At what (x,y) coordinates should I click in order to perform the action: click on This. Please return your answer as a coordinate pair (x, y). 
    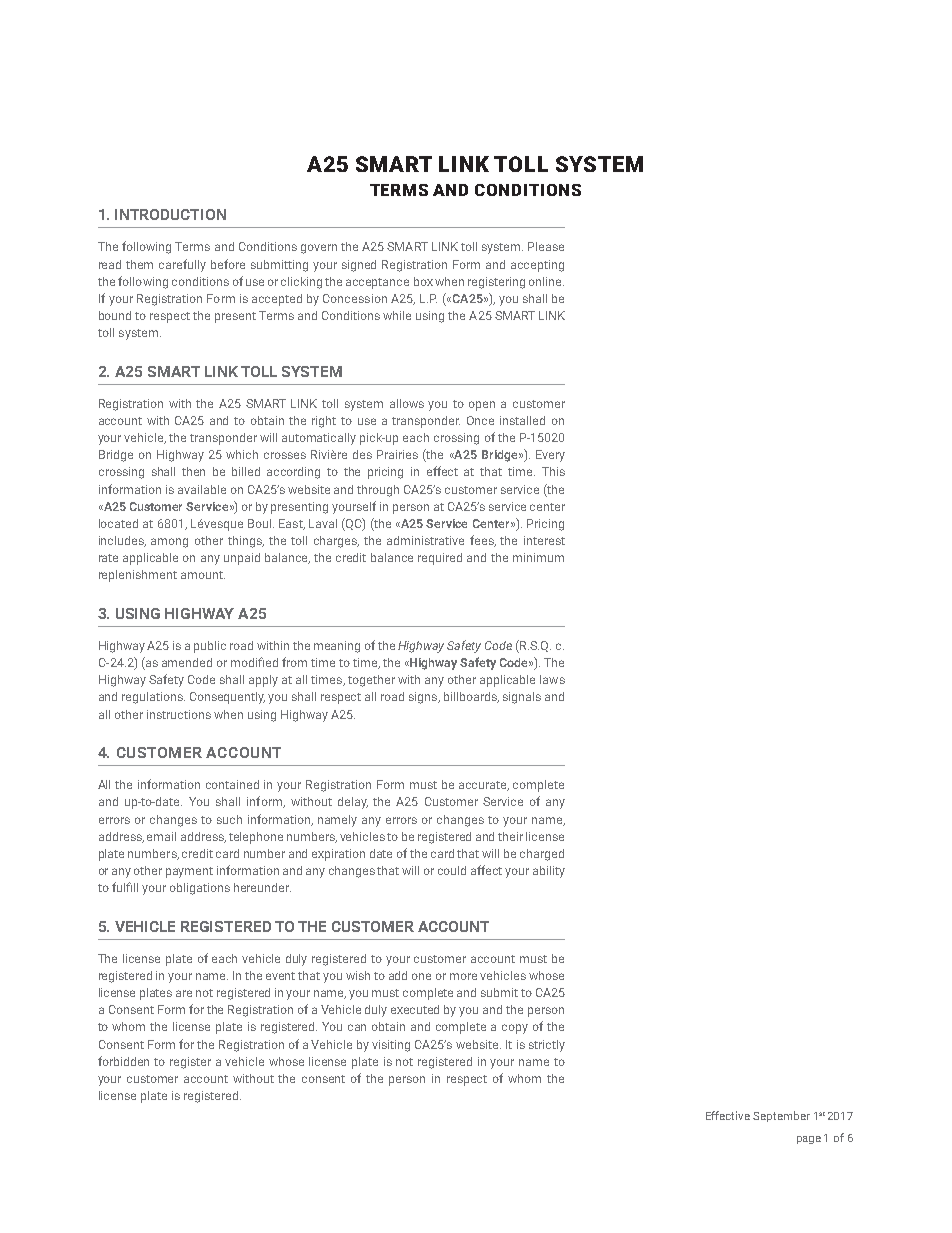
    Looking at the image, I should click on (553, 471).
